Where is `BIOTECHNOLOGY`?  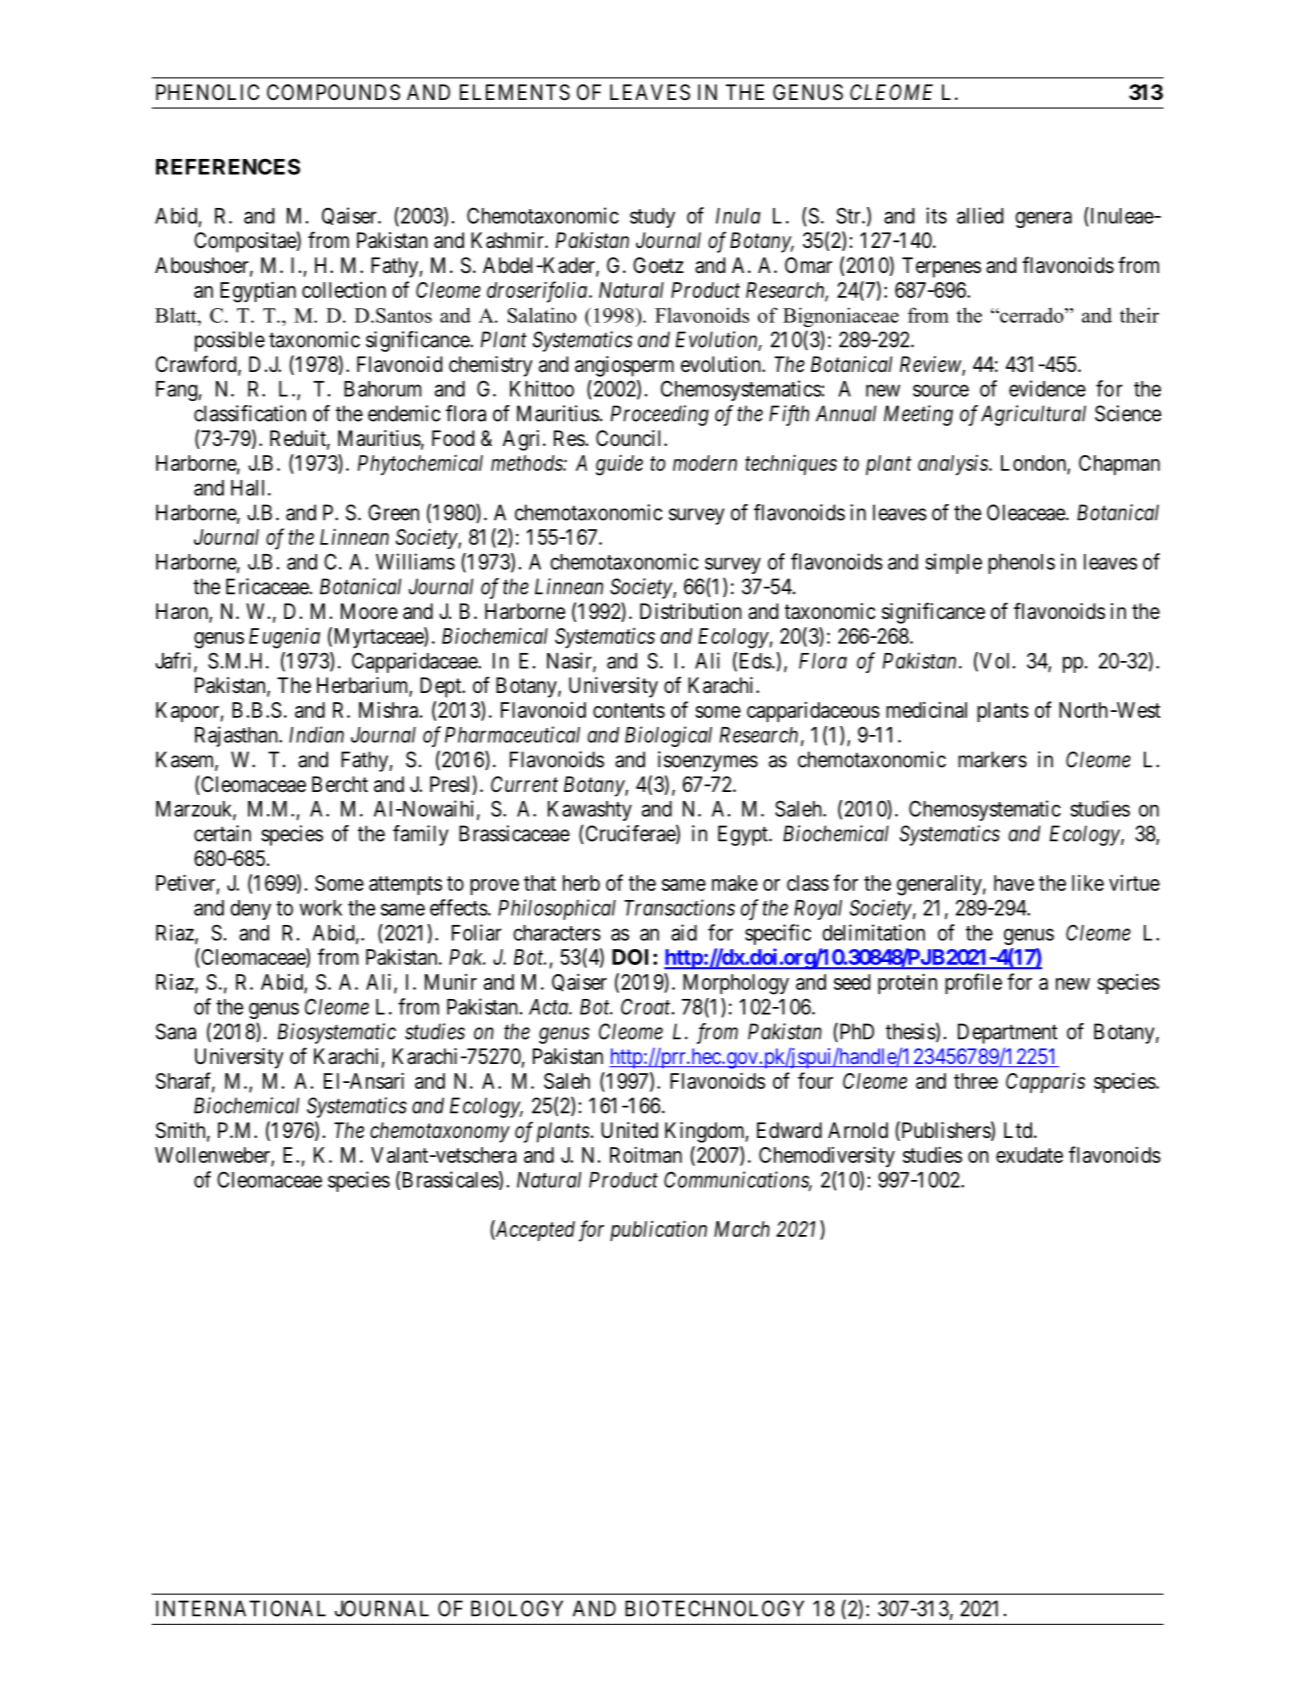
BIOTECHNOLOGY is located at coordinates (714, 1608).
